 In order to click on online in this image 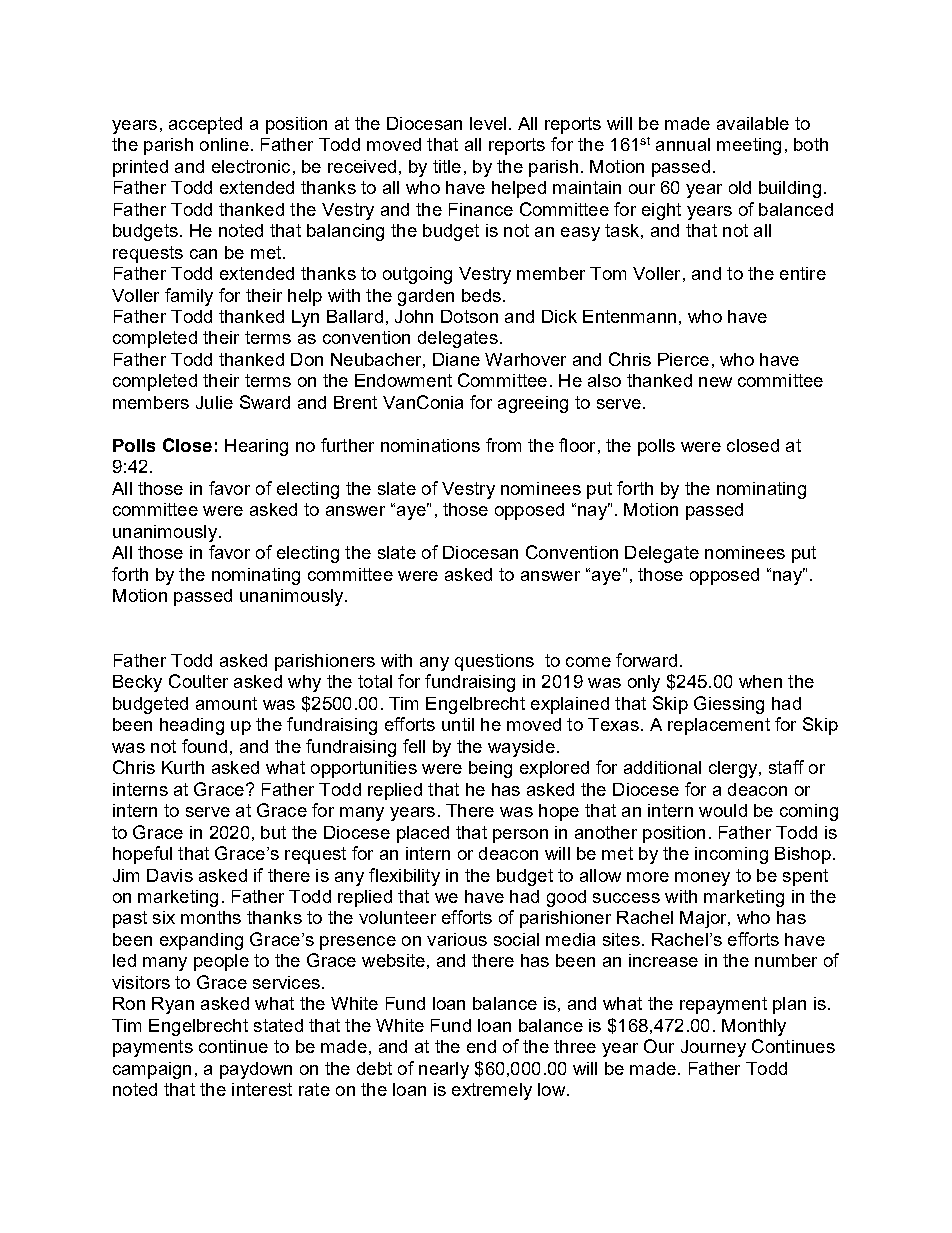, I will do `click(224, 144)`.
